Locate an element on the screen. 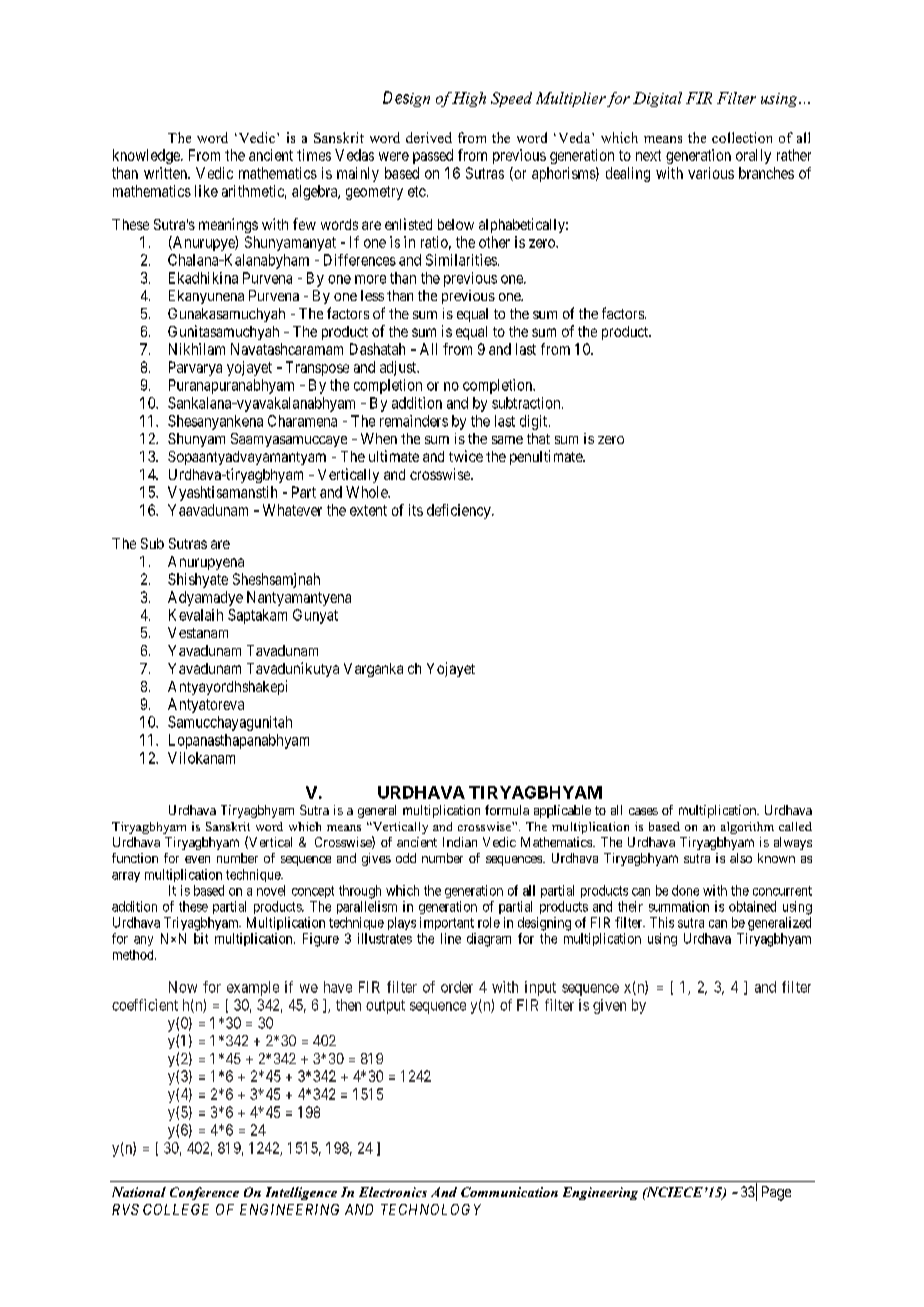 This screenshot has width=924, height=1307. summation is located at coordinates (679, 906).
